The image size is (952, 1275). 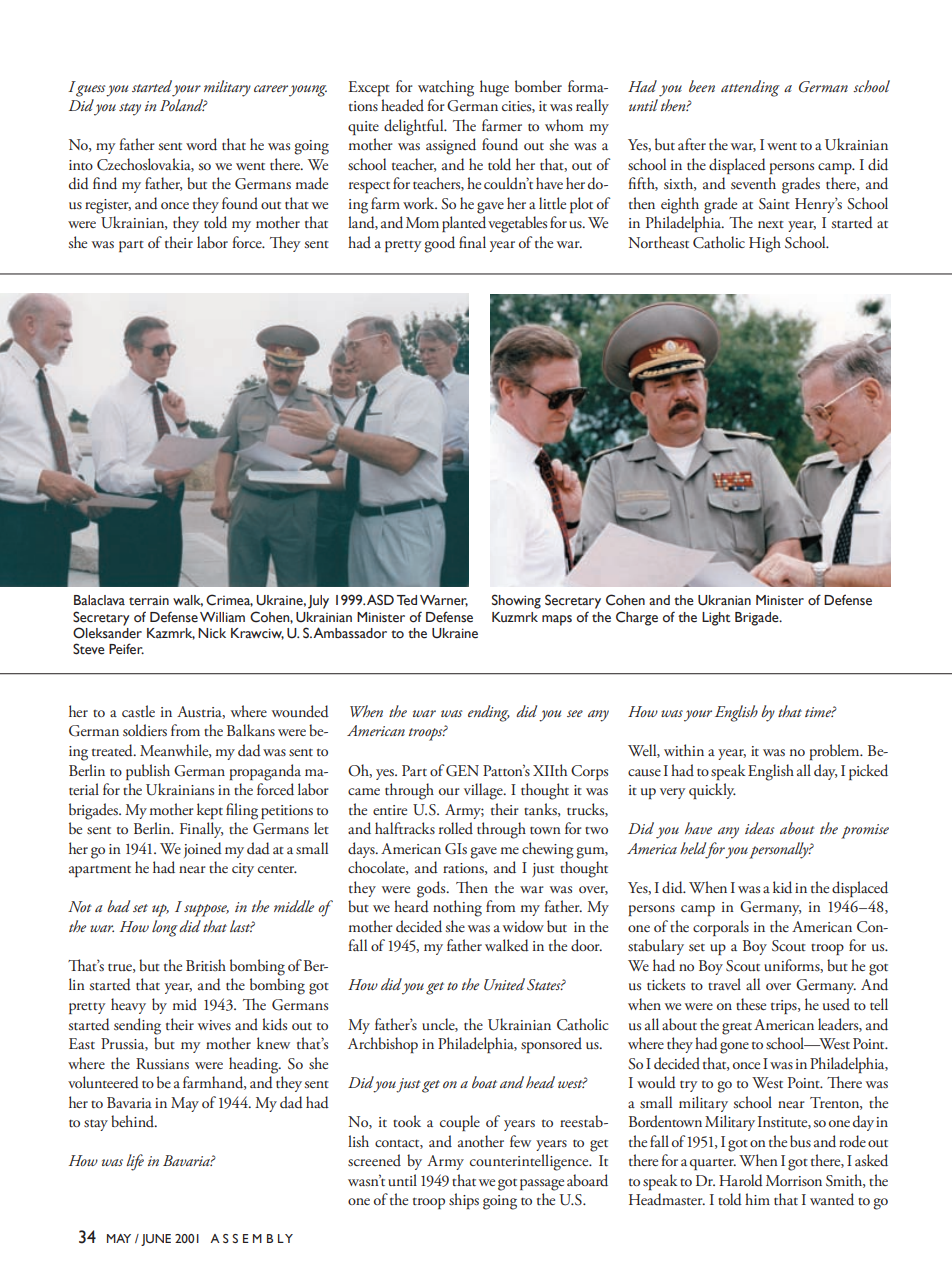 What do you see at coordinates (165, 928) in the document?
I see `long` at bounding box center [165, 928].
